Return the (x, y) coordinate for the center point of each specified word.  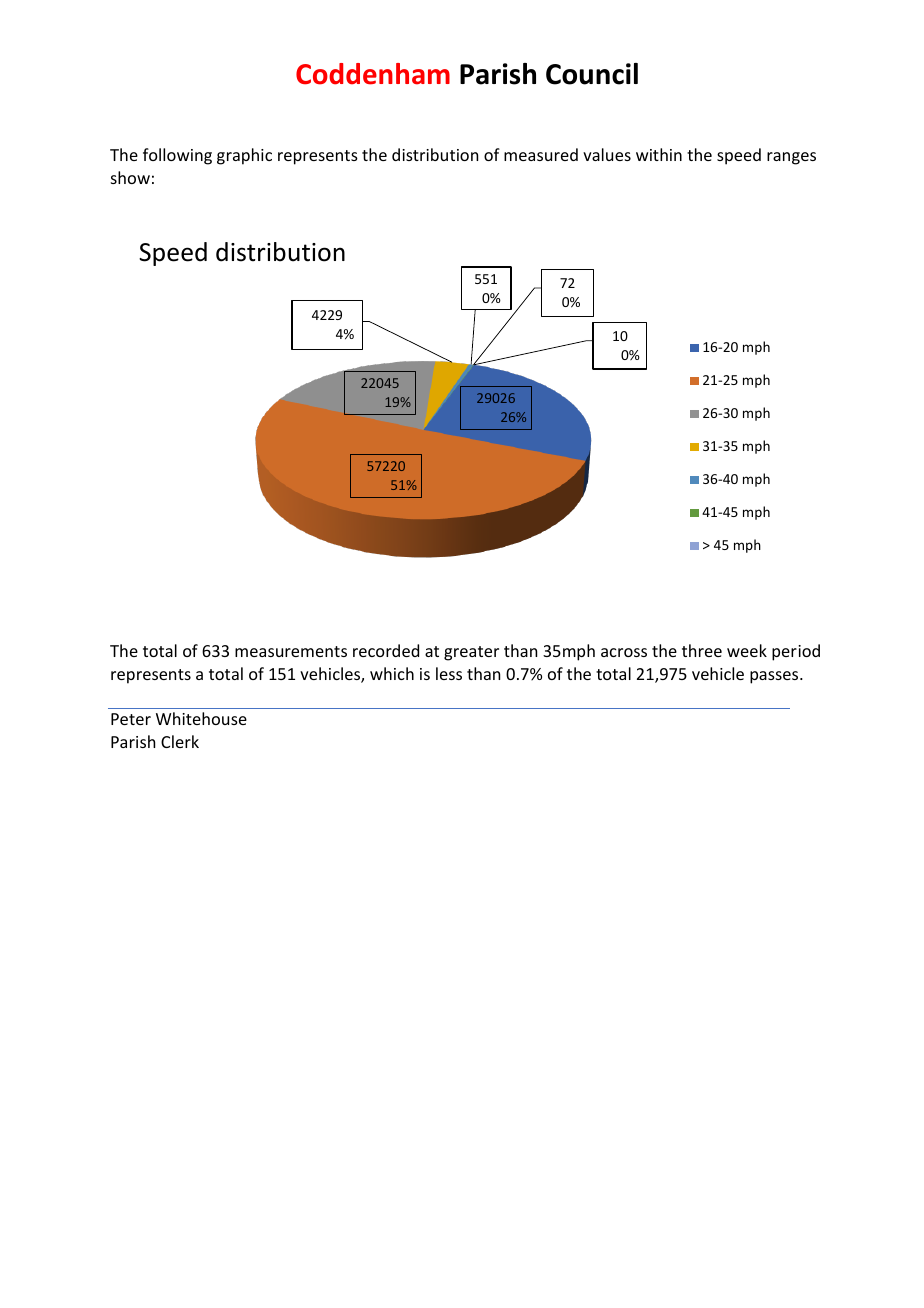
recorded (386, 650)
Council (592, 74)
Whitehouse (201, 718)
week (747, 650)
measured (541, 154)
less (449, 673)
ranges (791, 158)
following (177, 156)
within (659, 154)
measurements (291, 651)
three (702, 650)
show (130, 177)
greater (471, 653)
